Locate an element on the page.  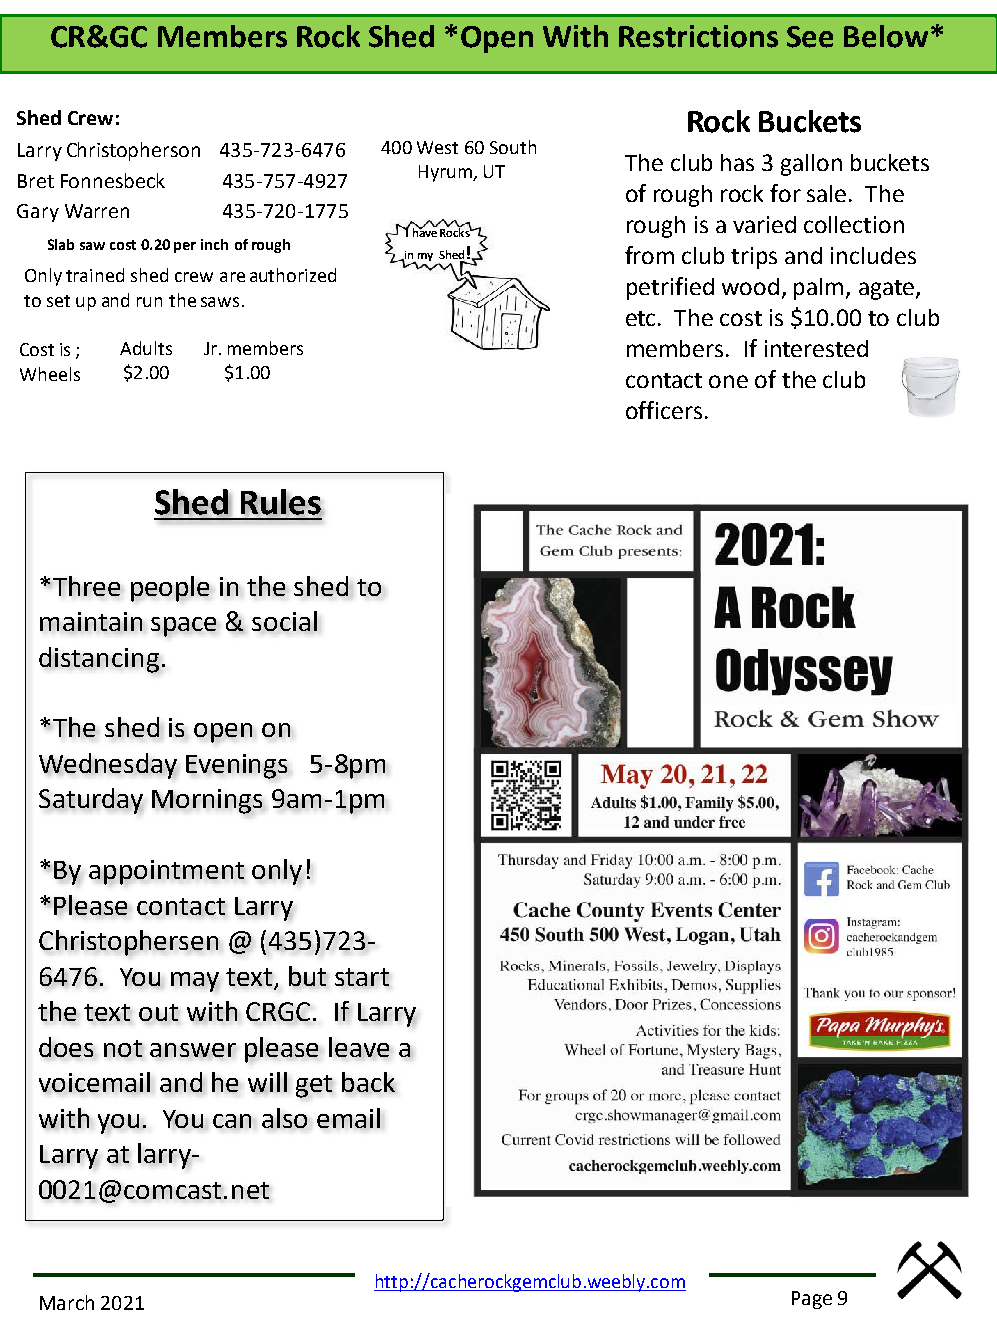
West is located at coordinates (437, 147).
